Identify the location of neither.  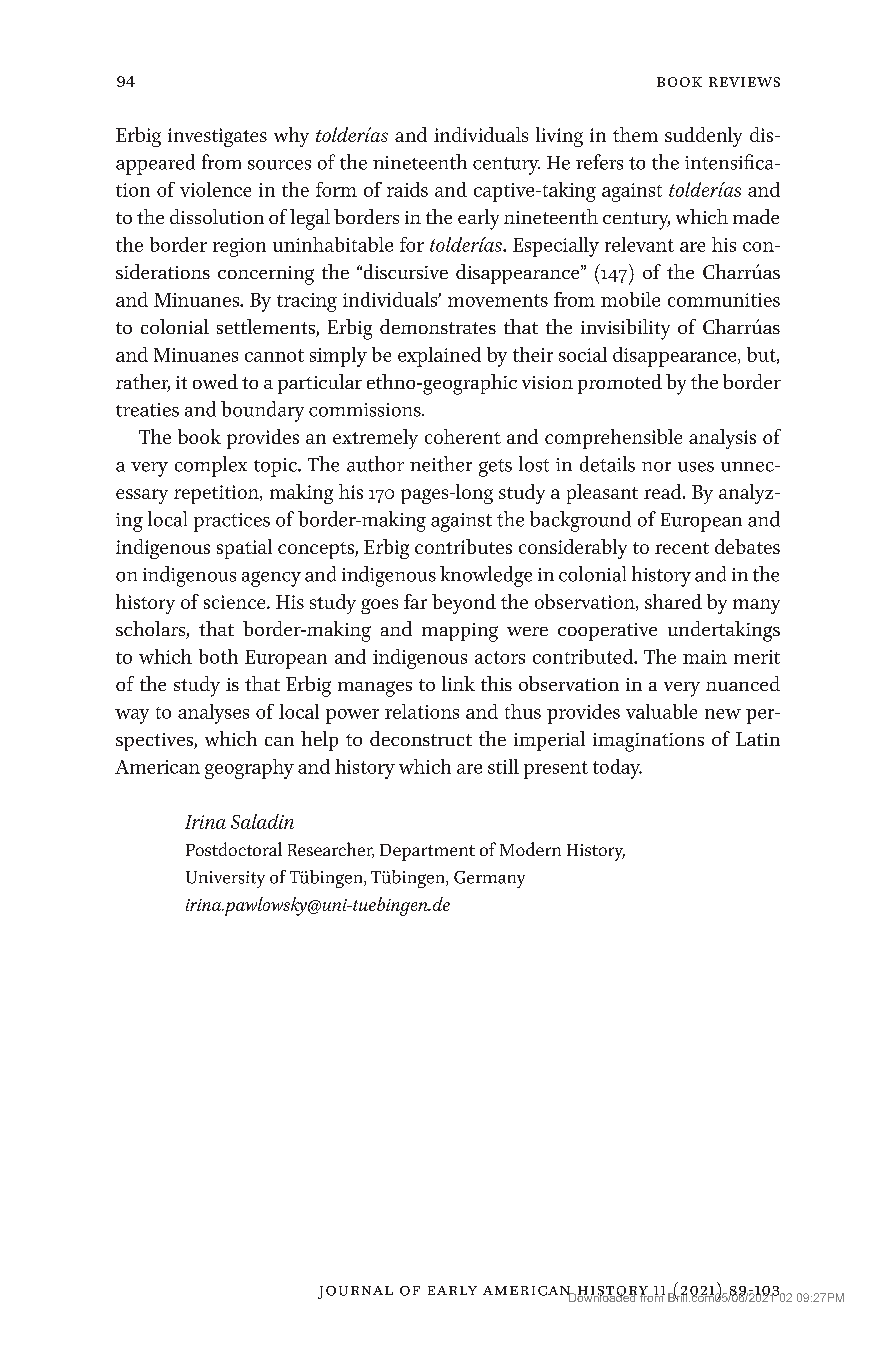
(441, 464).
